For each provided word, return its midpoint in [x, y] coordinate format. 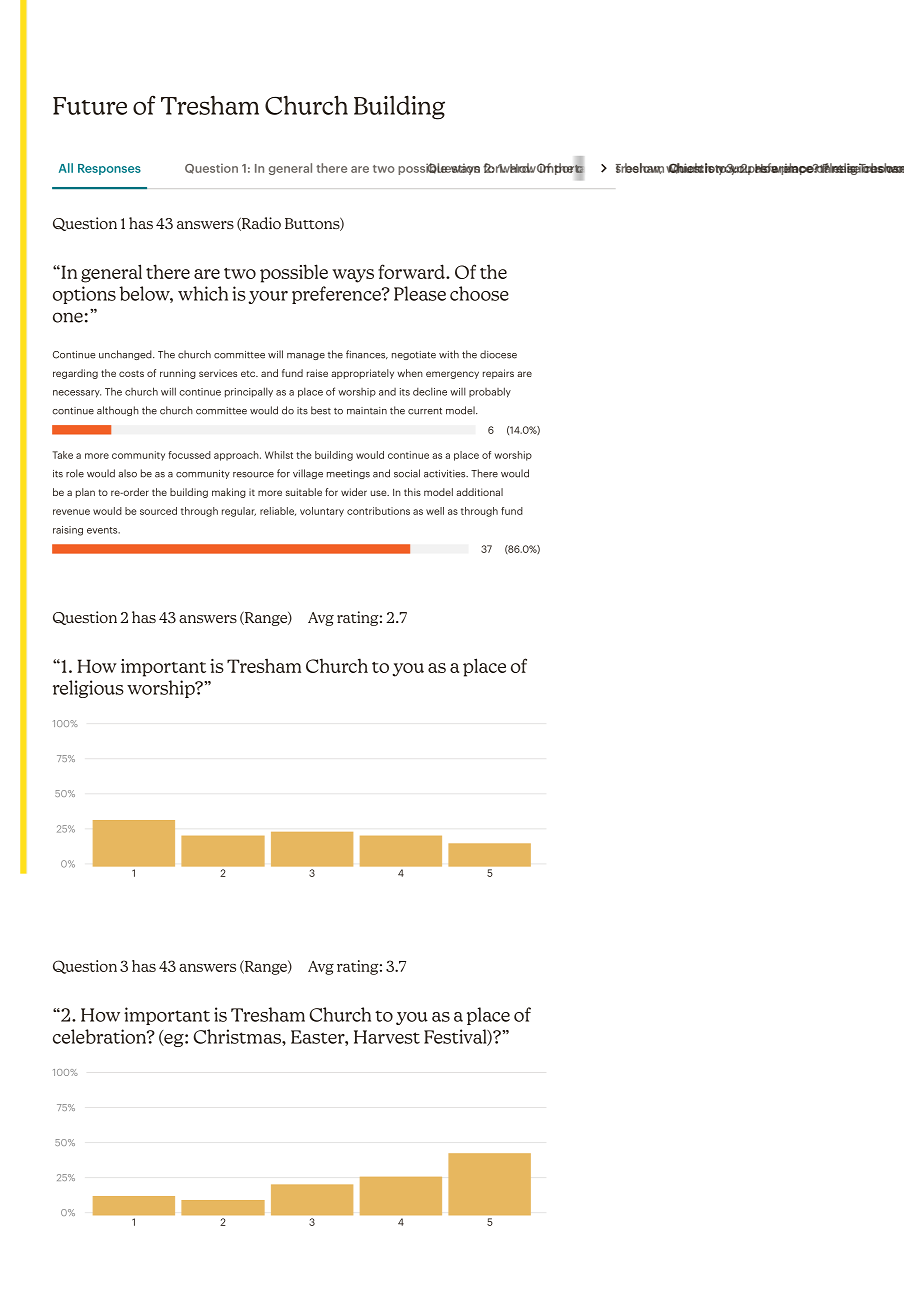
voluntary [322, 512]
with [449, 354]
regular [239, 512]
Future [90, 106]
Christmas [238, 1036]
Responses [109, 169]
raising [68, 531]
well [435, 511]
